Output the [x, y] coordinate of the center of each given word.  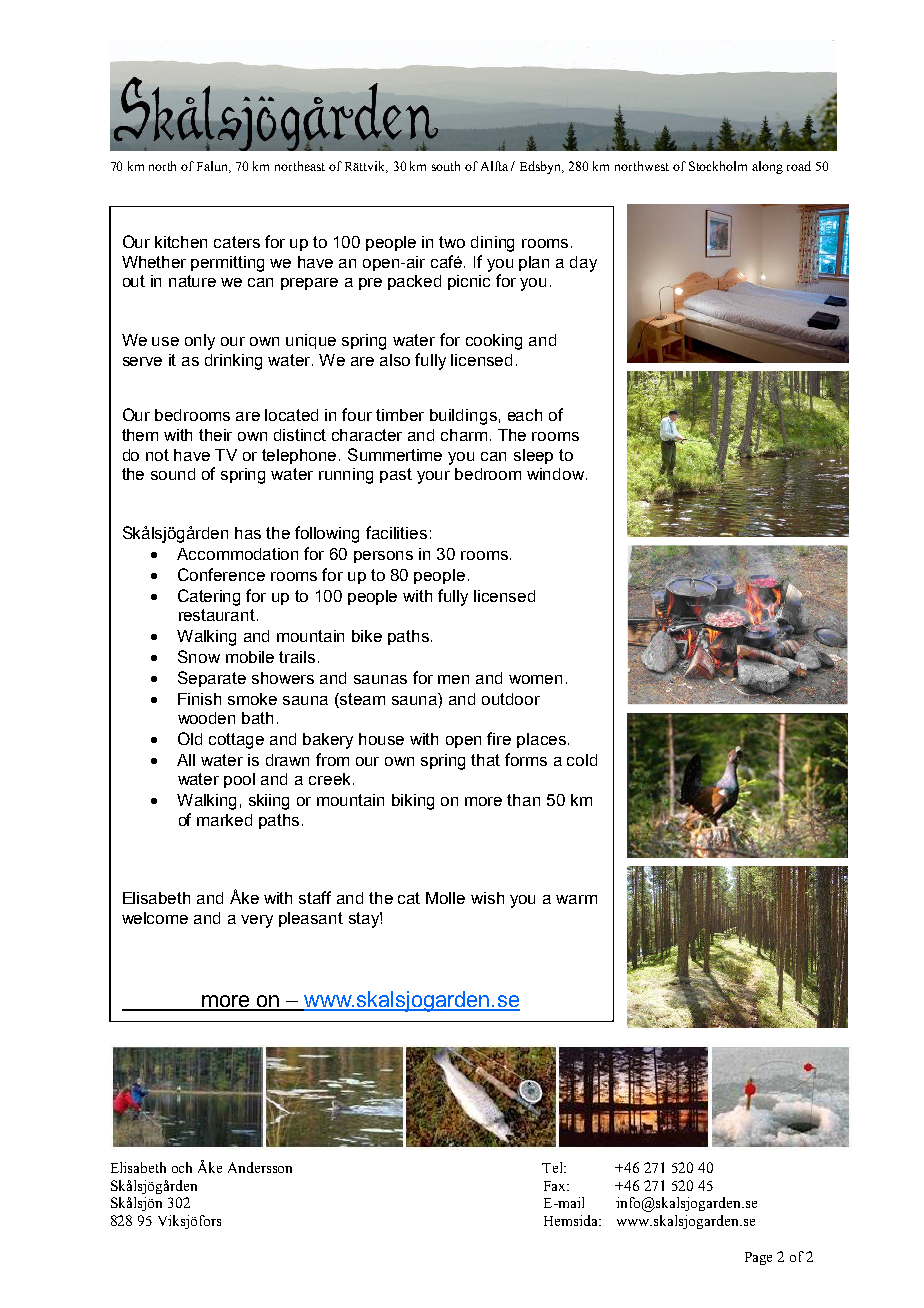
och [182, 1167]
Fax [556, 1186]
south [446, 166]
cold [582, 760]
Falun [214, 167]
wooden [206, 718]
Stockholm [718, 166]
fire [499, 738]
